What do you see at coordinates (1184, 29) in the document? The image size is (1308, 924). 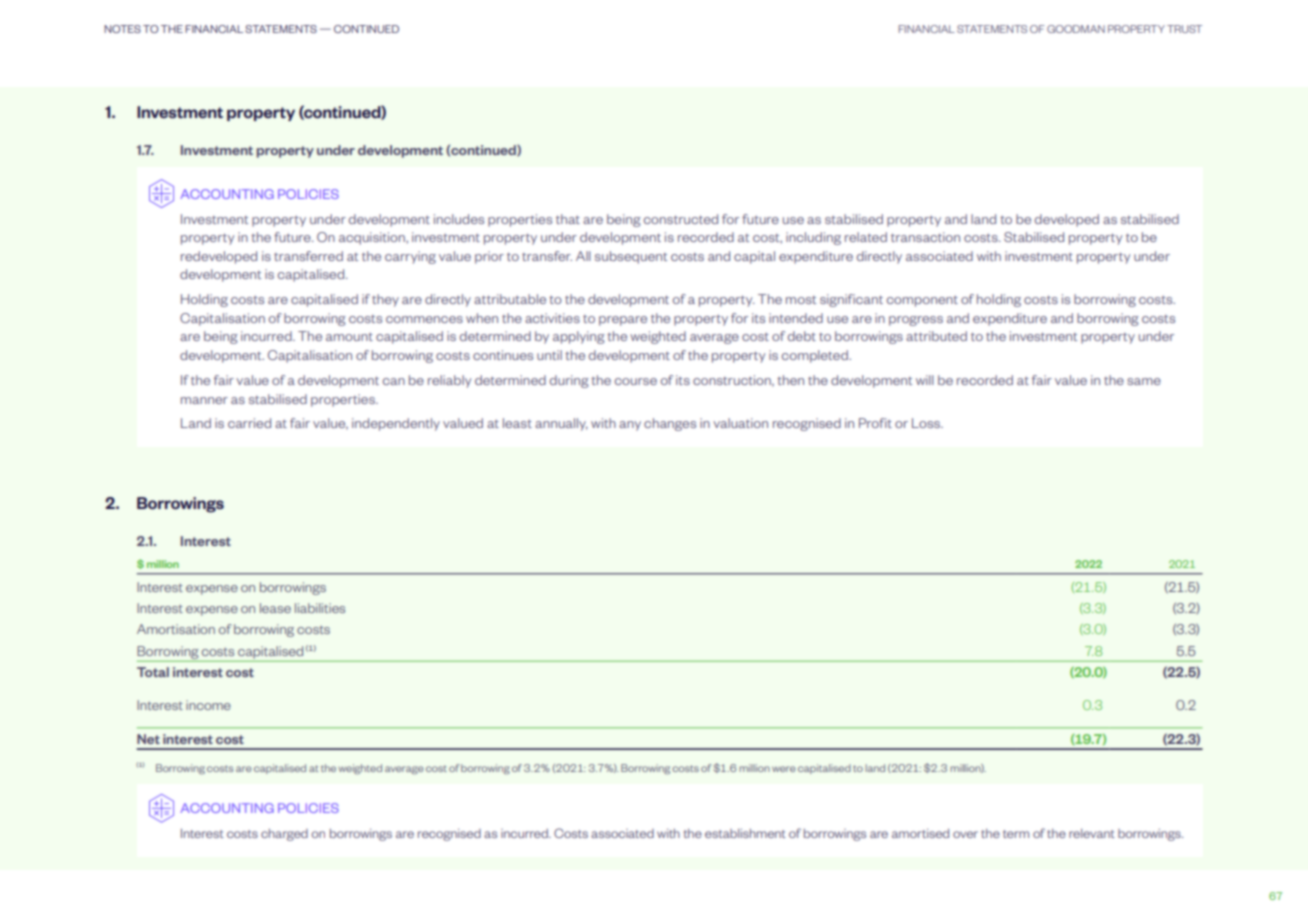 I see `TRUST` at bounding box center [1184, 29].
